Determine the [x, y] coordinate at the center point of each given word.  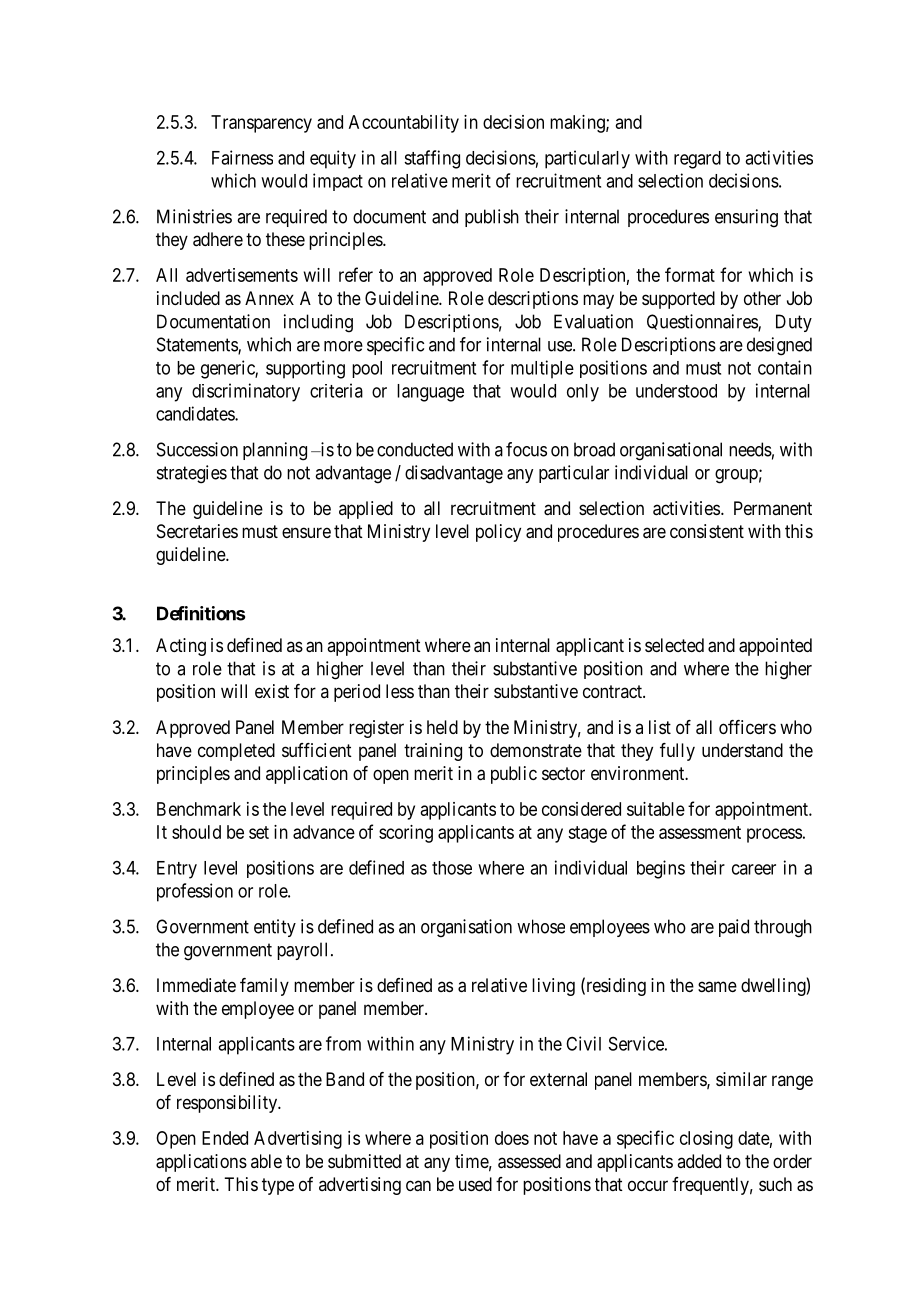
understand [742, 750]
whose [541, 926]
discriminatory [246, 392]
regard [697, 160]
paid [734, 928]
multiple [542, 369]
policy [498, 533]
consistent [707, 531]
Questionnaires [703, 323]
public [514, 775]
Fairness [242, 157]
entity [275, 928]
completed [236, 752]
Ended [225, 1138]
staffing [432, 159]
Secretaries [197, 531]
